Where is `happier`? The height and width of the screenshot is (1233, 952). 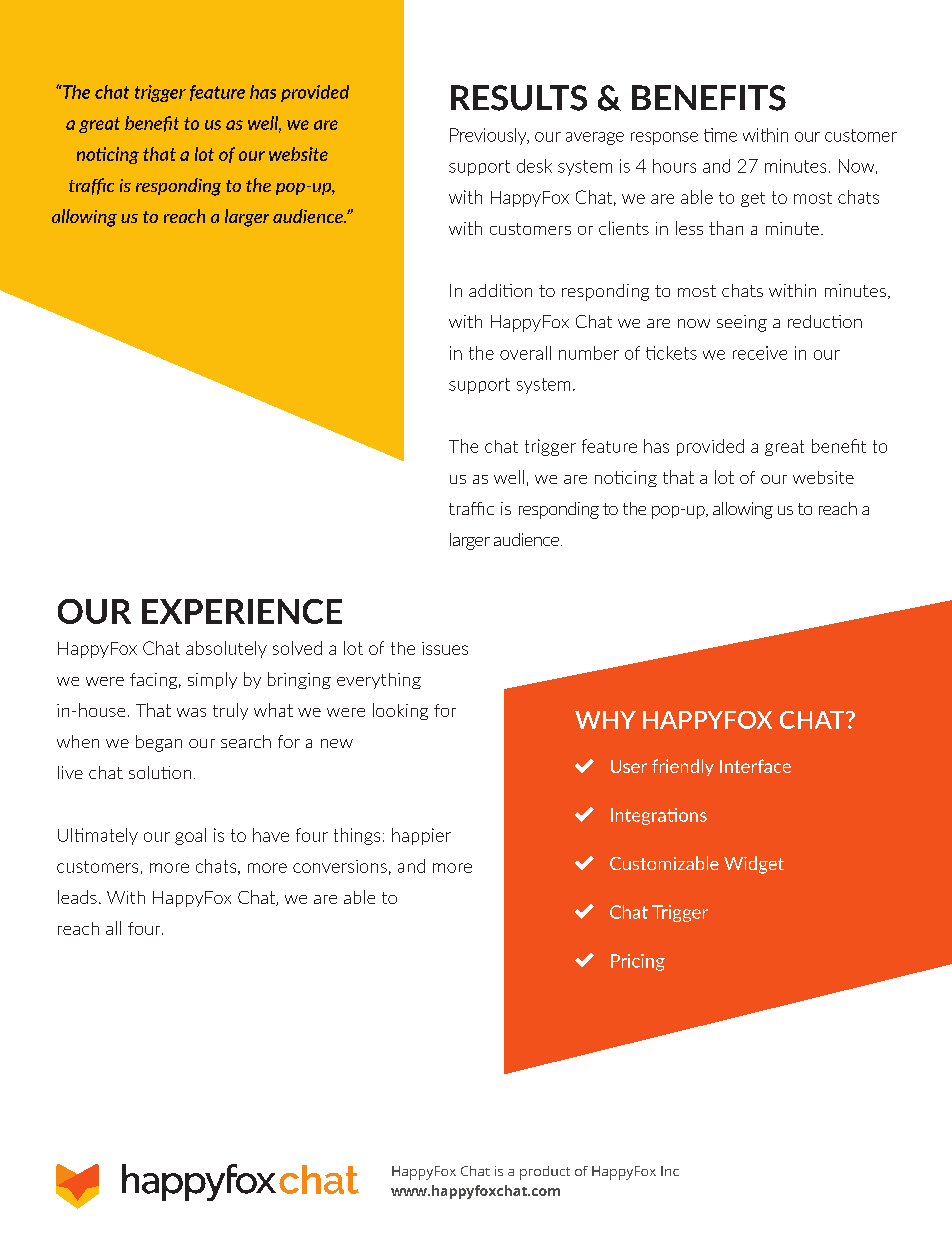
happier is located at coordinates (421, 836).
